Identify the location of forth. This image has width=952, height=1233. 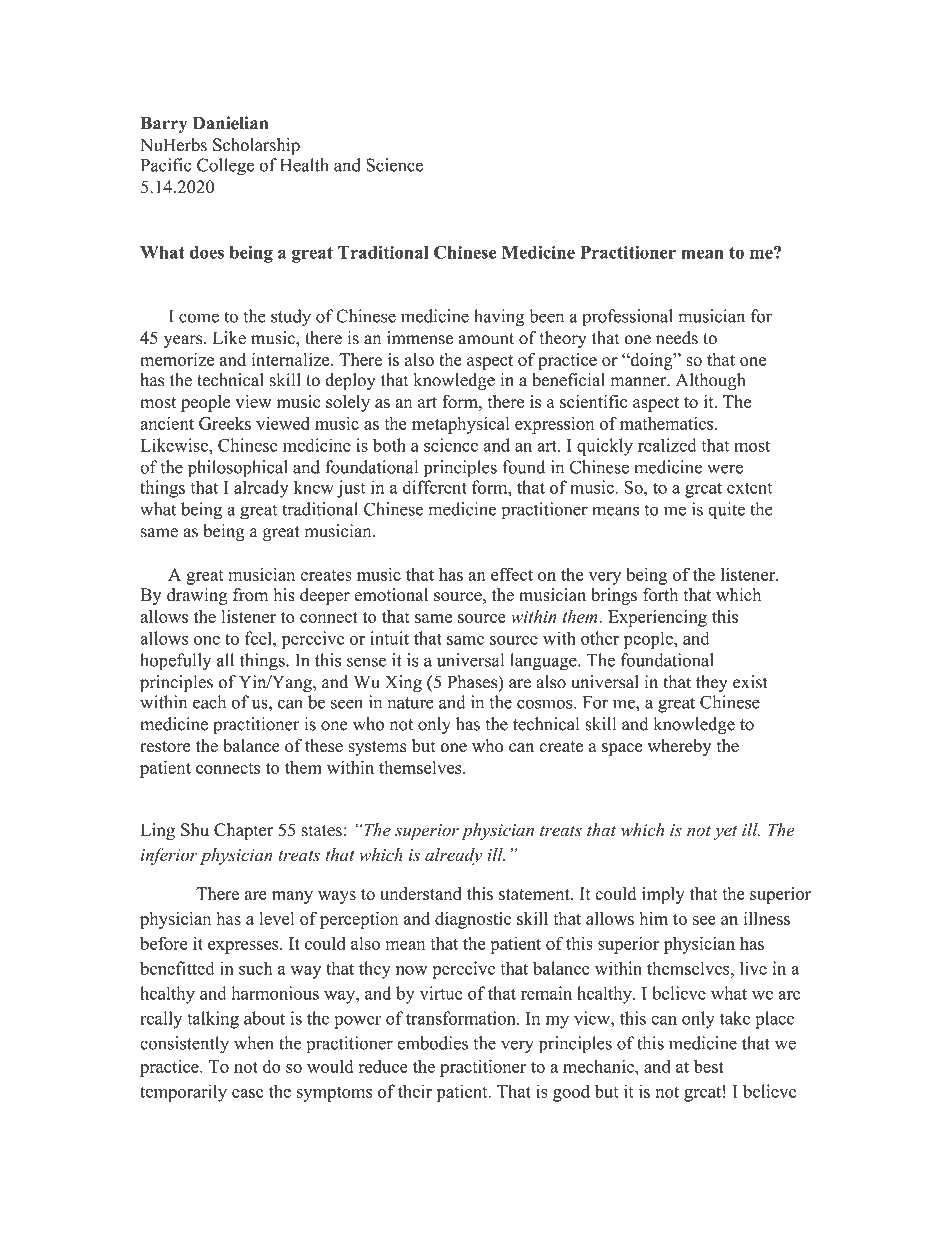
(661, 595).
